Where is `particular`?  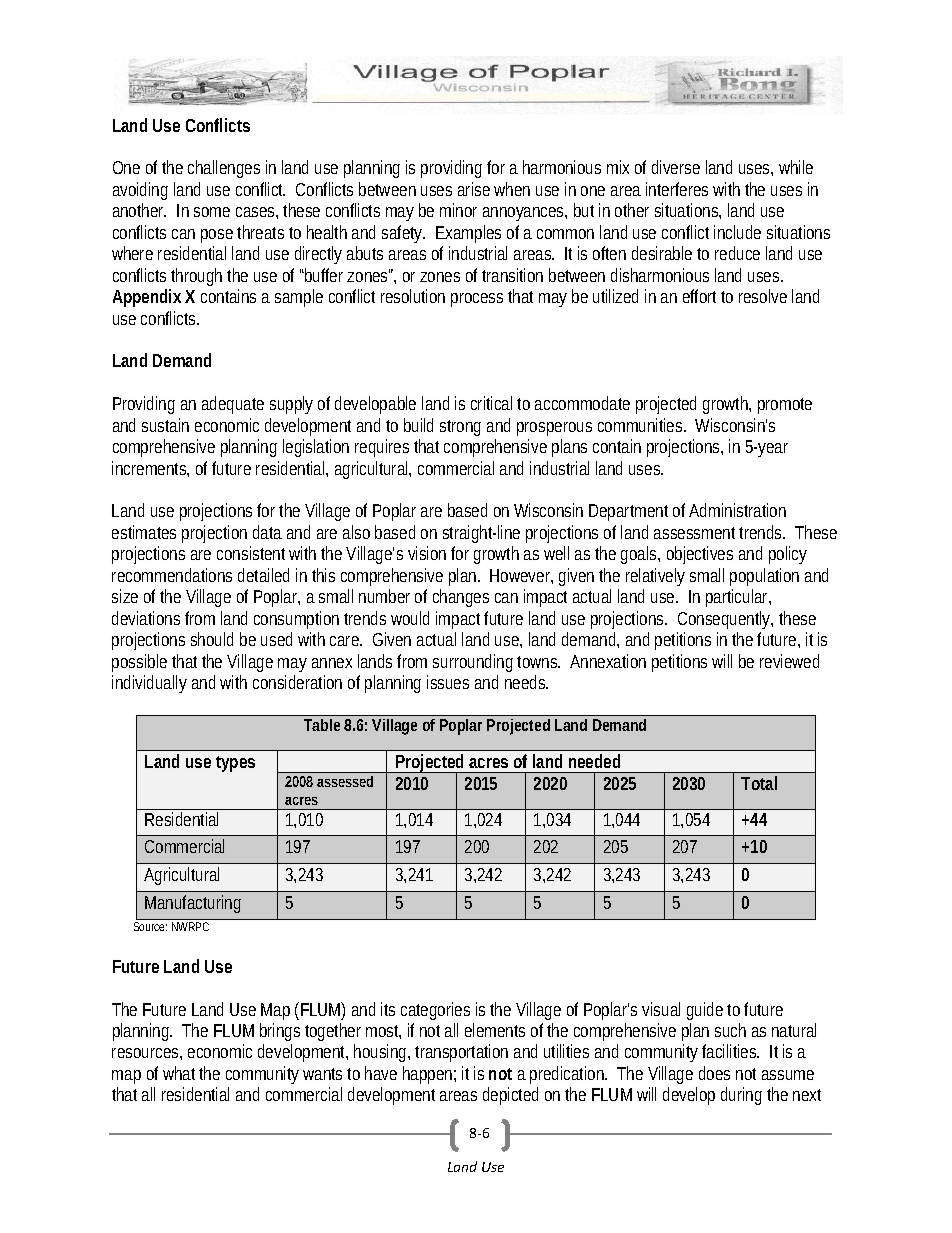
particular is located at coordinates (738, 598).
